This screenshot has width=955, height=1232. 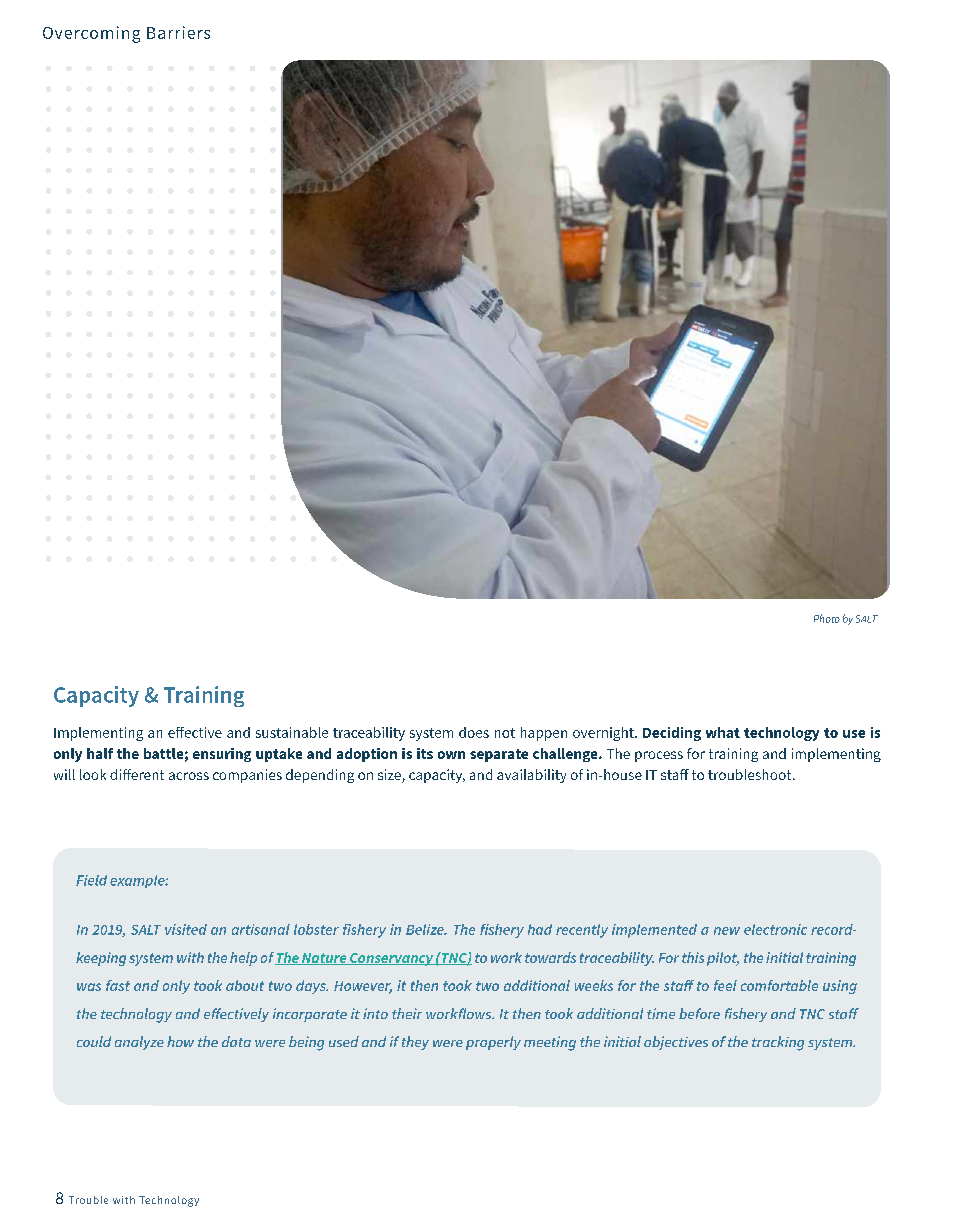 What do you see at coordinates (292, 732) in the screenshot?
I see `sustainable` at bounding box center [292, 732].
